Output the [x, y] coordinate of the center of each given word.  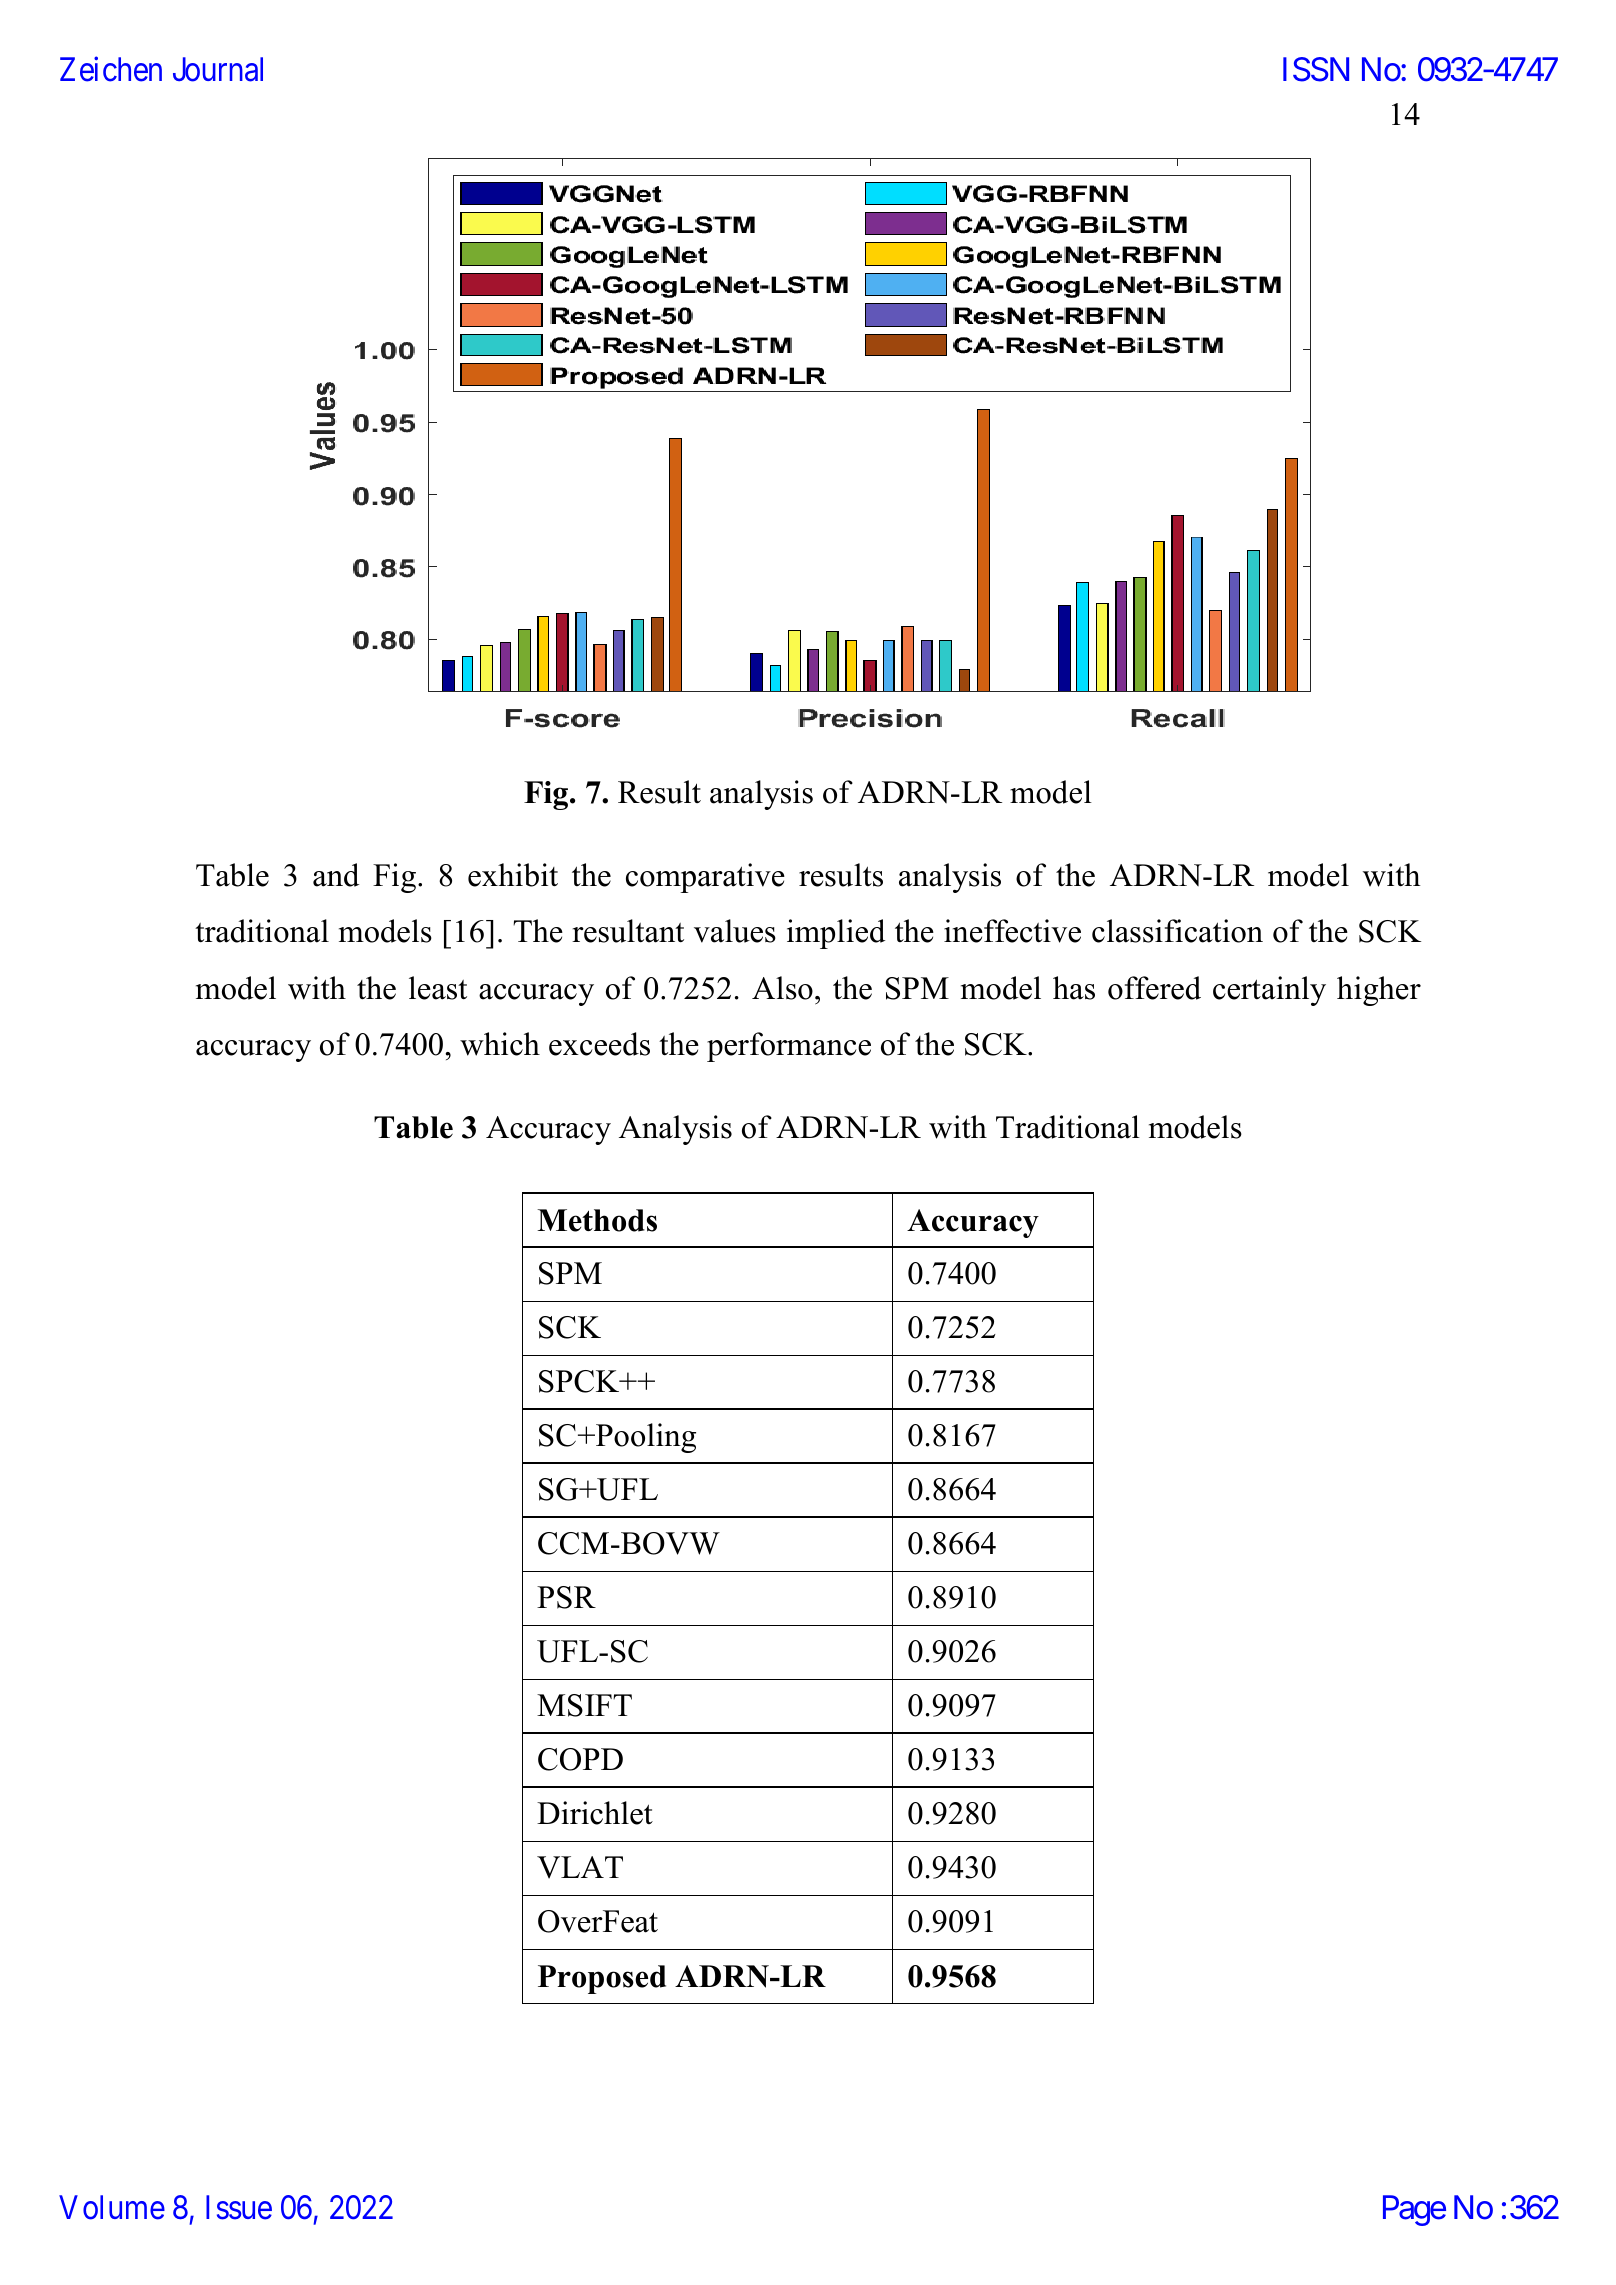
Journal [218, 69]
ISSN [1316, 69]
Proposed [602, 1979]
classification [1177, 931]
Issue [239, 2207]
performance [789, 1047]
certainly [1269, 991]
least [438, 988]
